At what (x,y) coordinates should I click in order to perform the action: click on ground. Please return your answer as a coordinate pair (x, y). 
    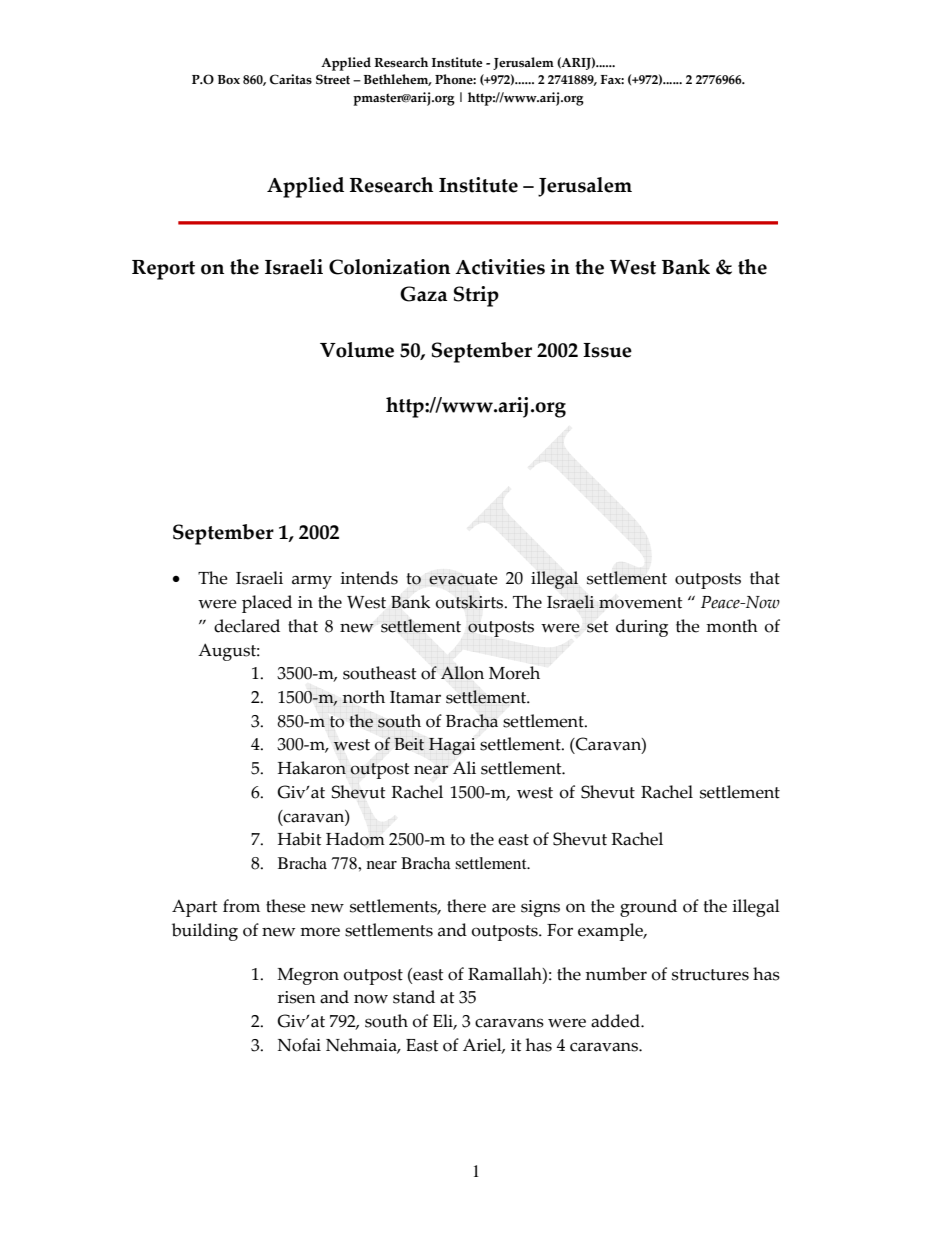
    Looking at the image, I should click on (648, 908).
